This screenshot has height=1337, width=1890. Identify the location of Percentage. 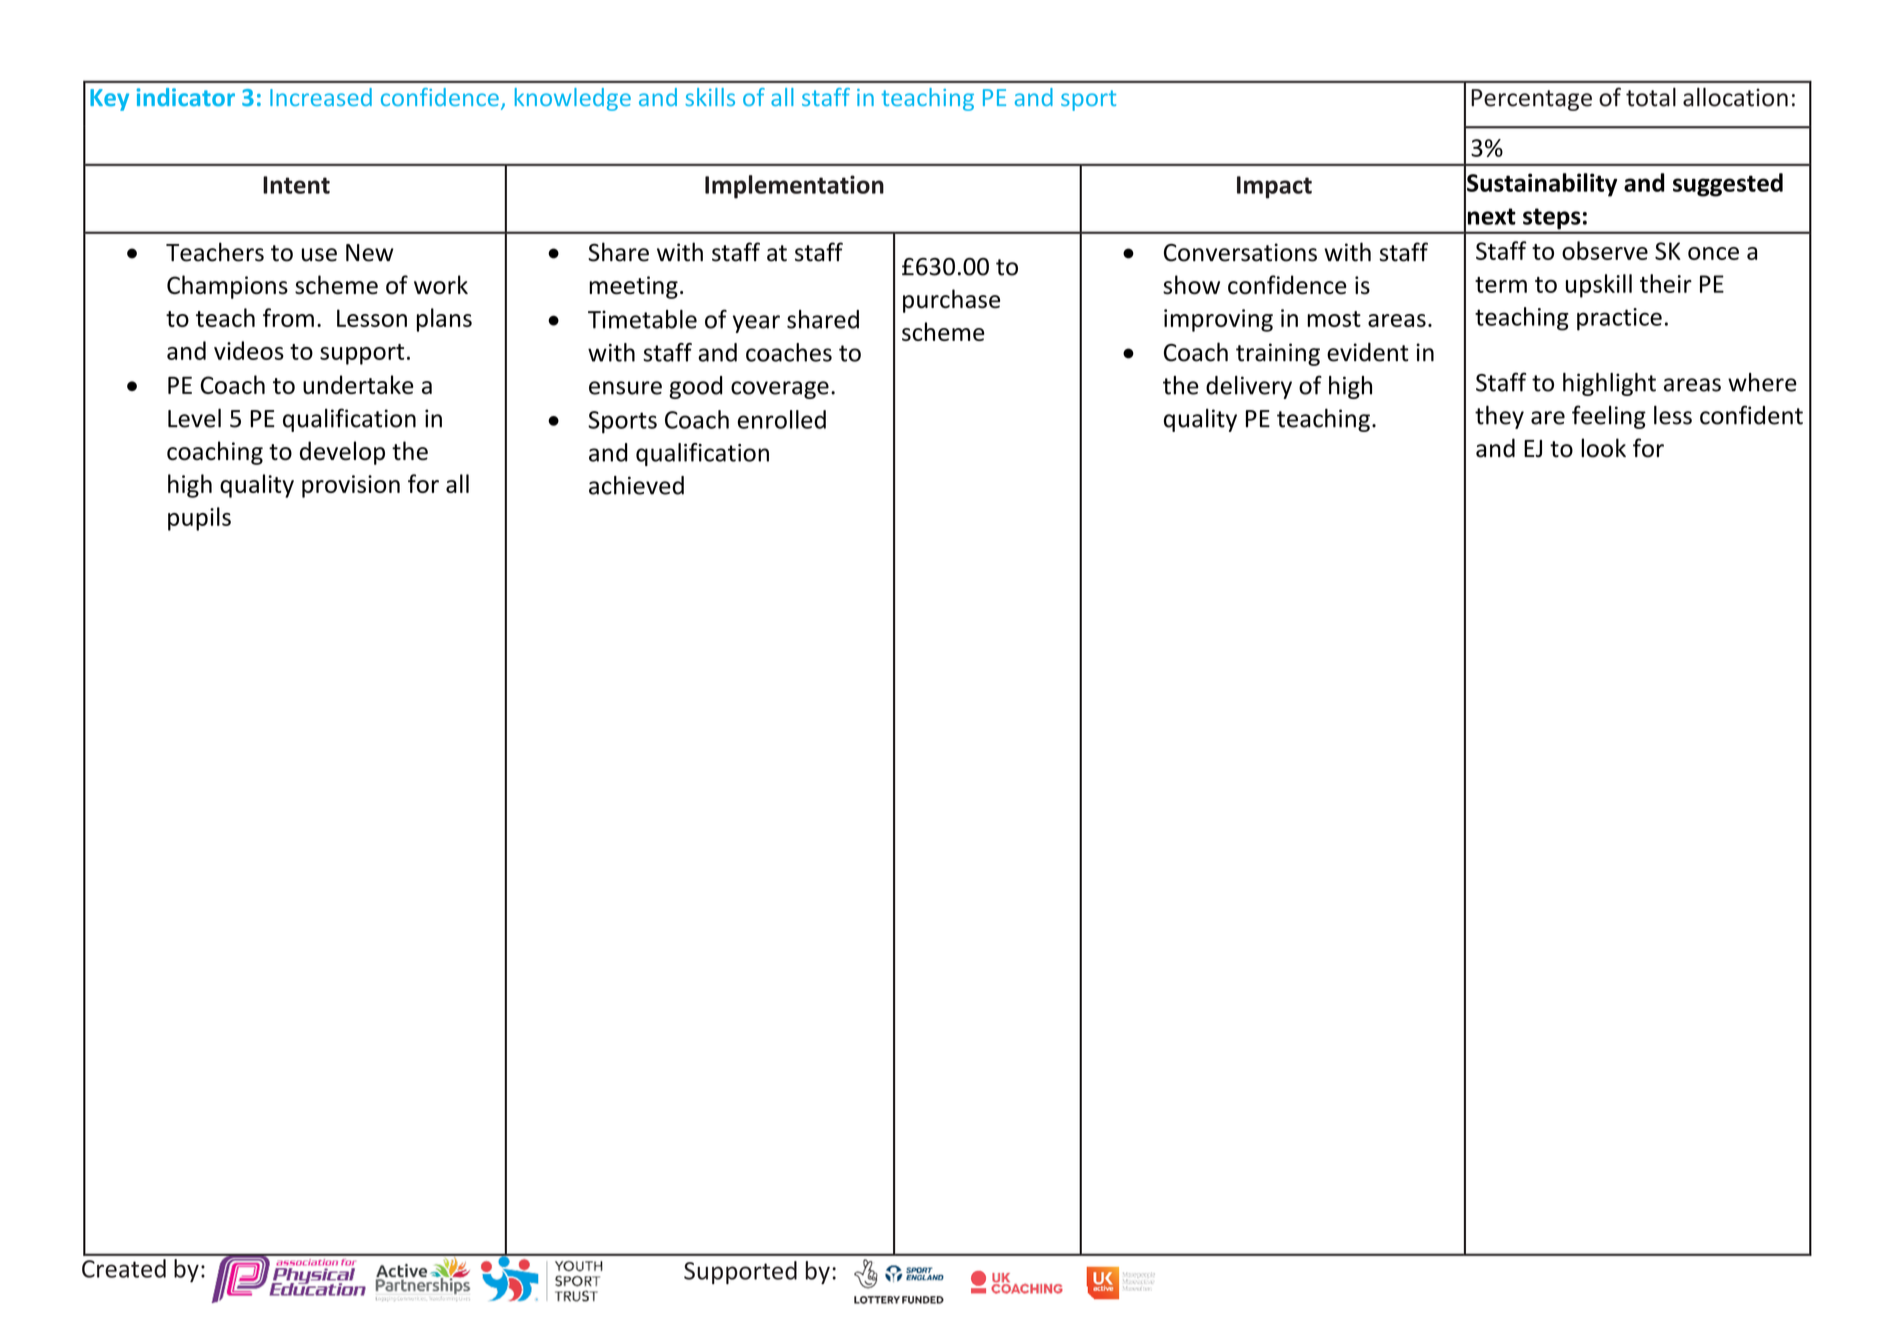
(1531, 100).
